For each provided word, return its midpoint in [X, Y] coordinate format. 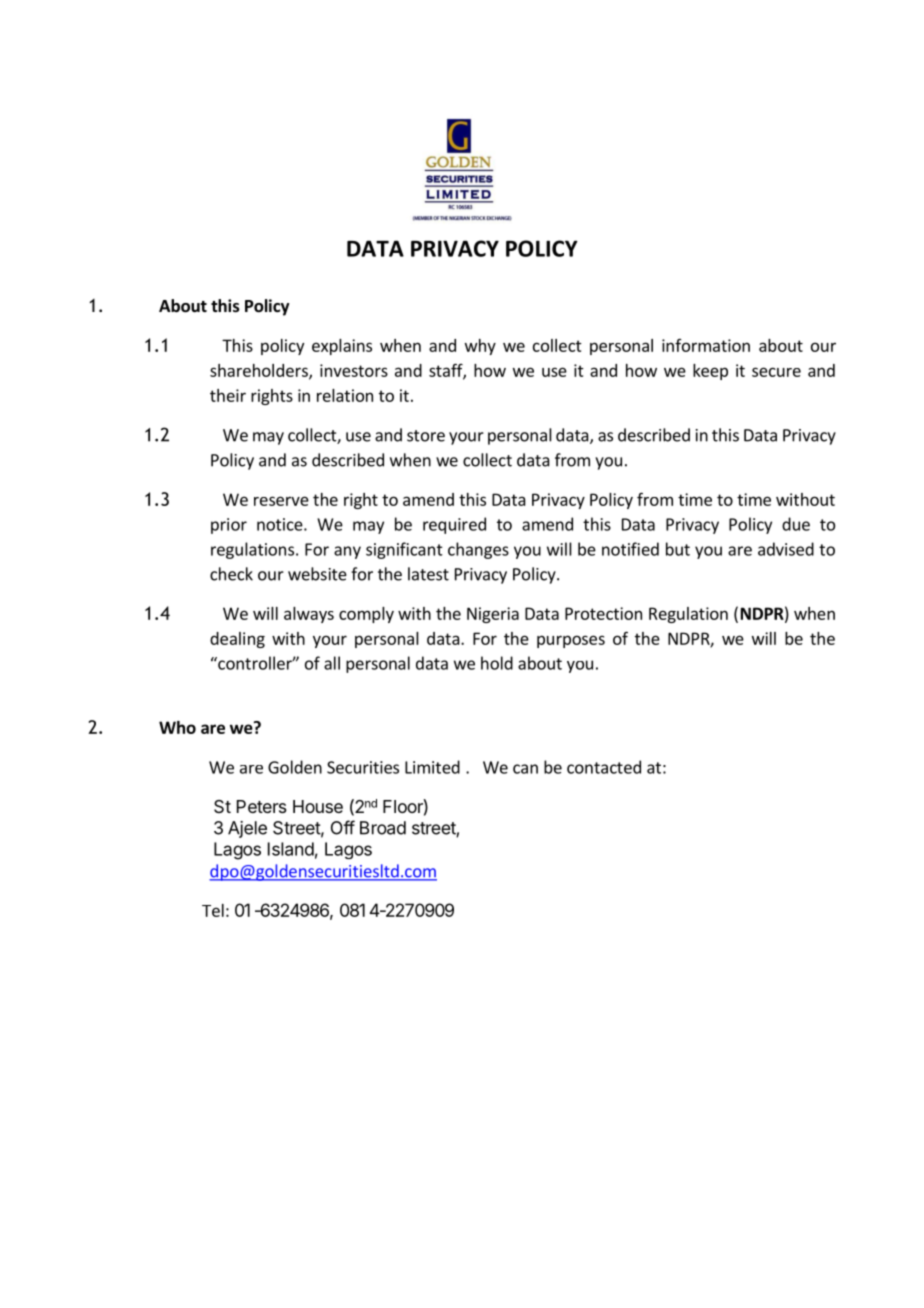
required [454, 525]
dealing [237, 640]
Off [343, 827]
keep [710, 372]
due [796, 524]
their [228, 395]
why [480, 347]
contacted [604, 767]
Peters [262, 806]
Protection [603, 613]
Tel [213, 910]
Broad [383, 828]
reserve [281, 501]
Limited [432, 767]
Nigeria [493, 615]
